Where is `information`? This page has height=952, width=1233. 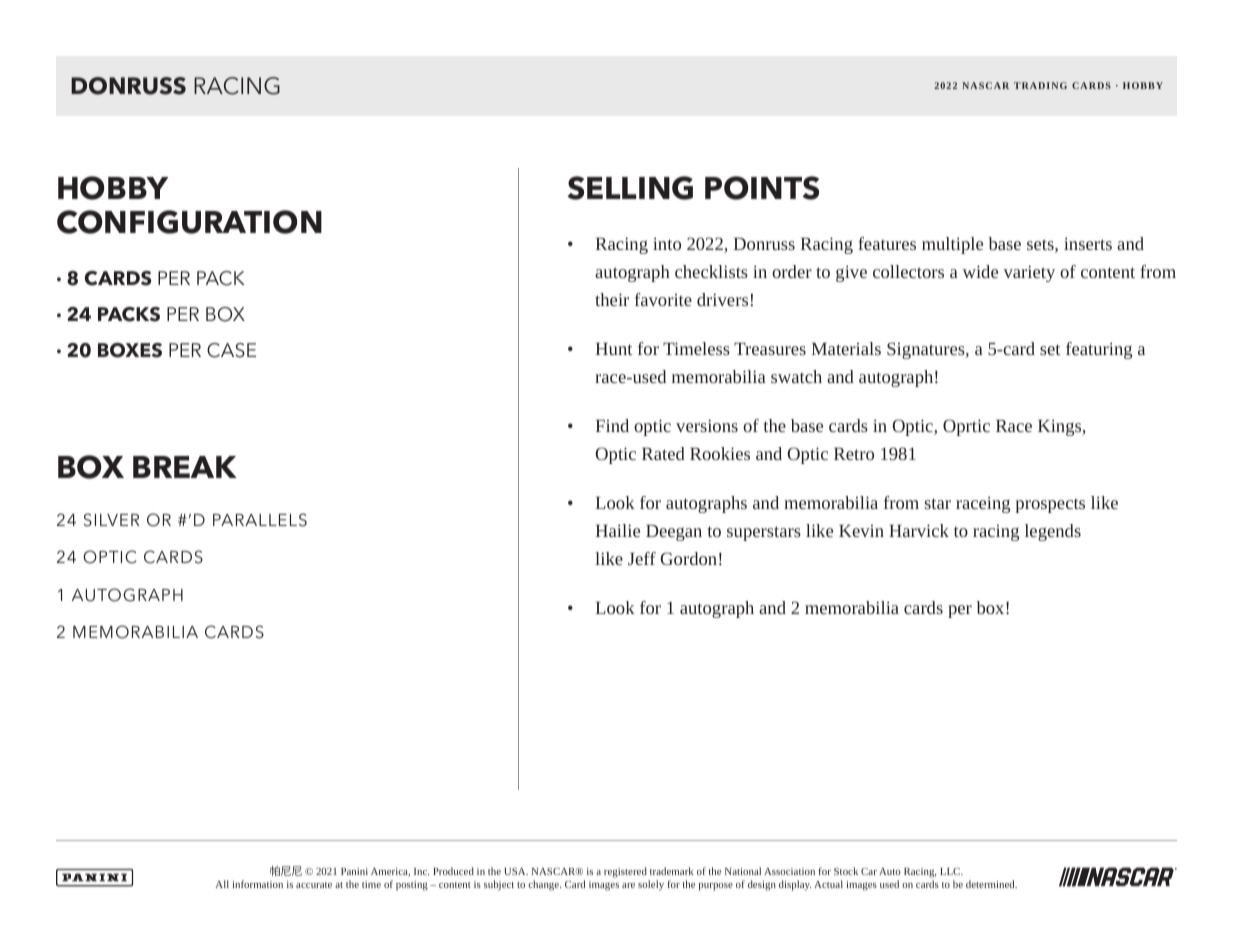
information is located at coordinates (257, 884).
